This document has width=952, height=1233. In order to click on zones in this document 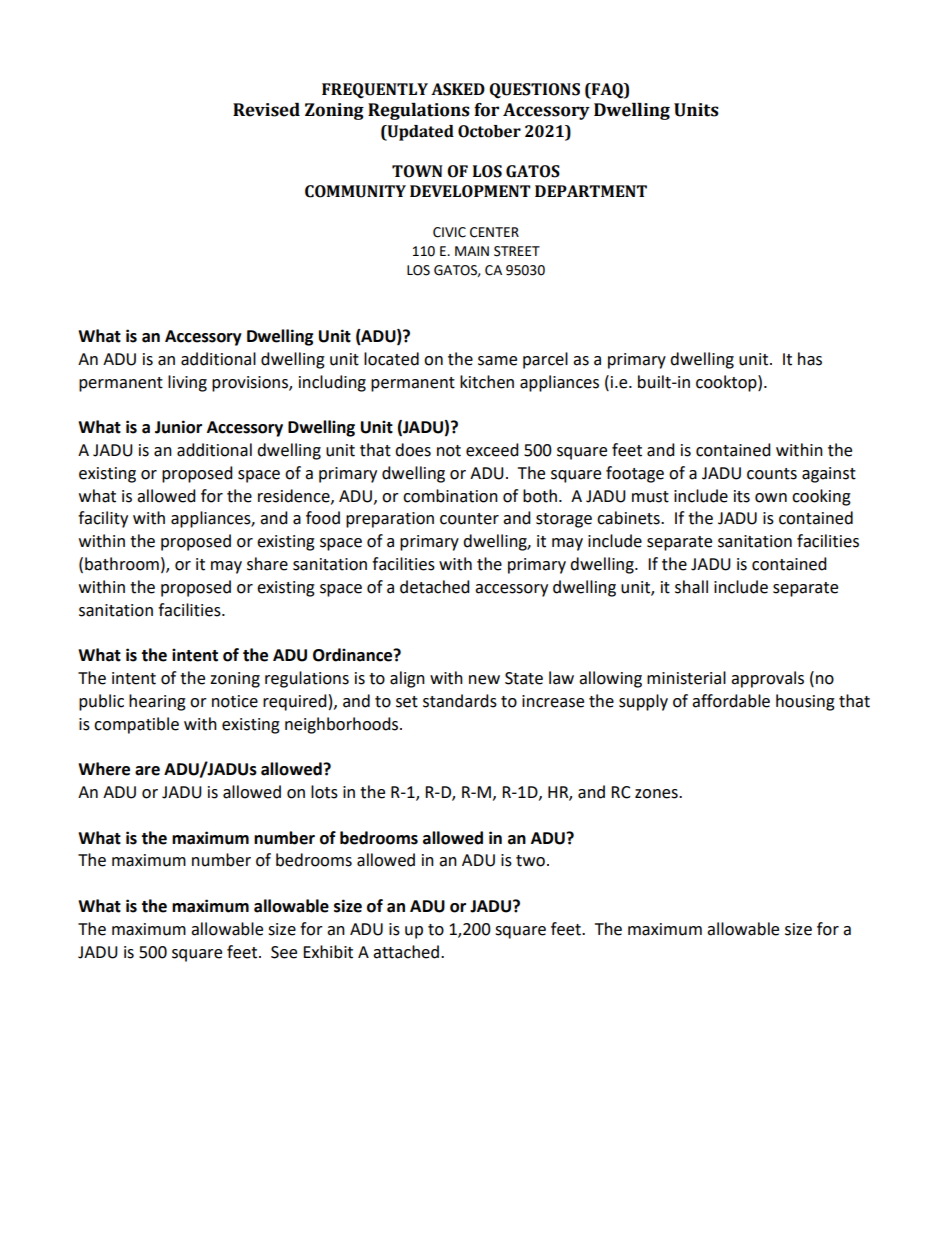, I will do `click(657, 794)`.
